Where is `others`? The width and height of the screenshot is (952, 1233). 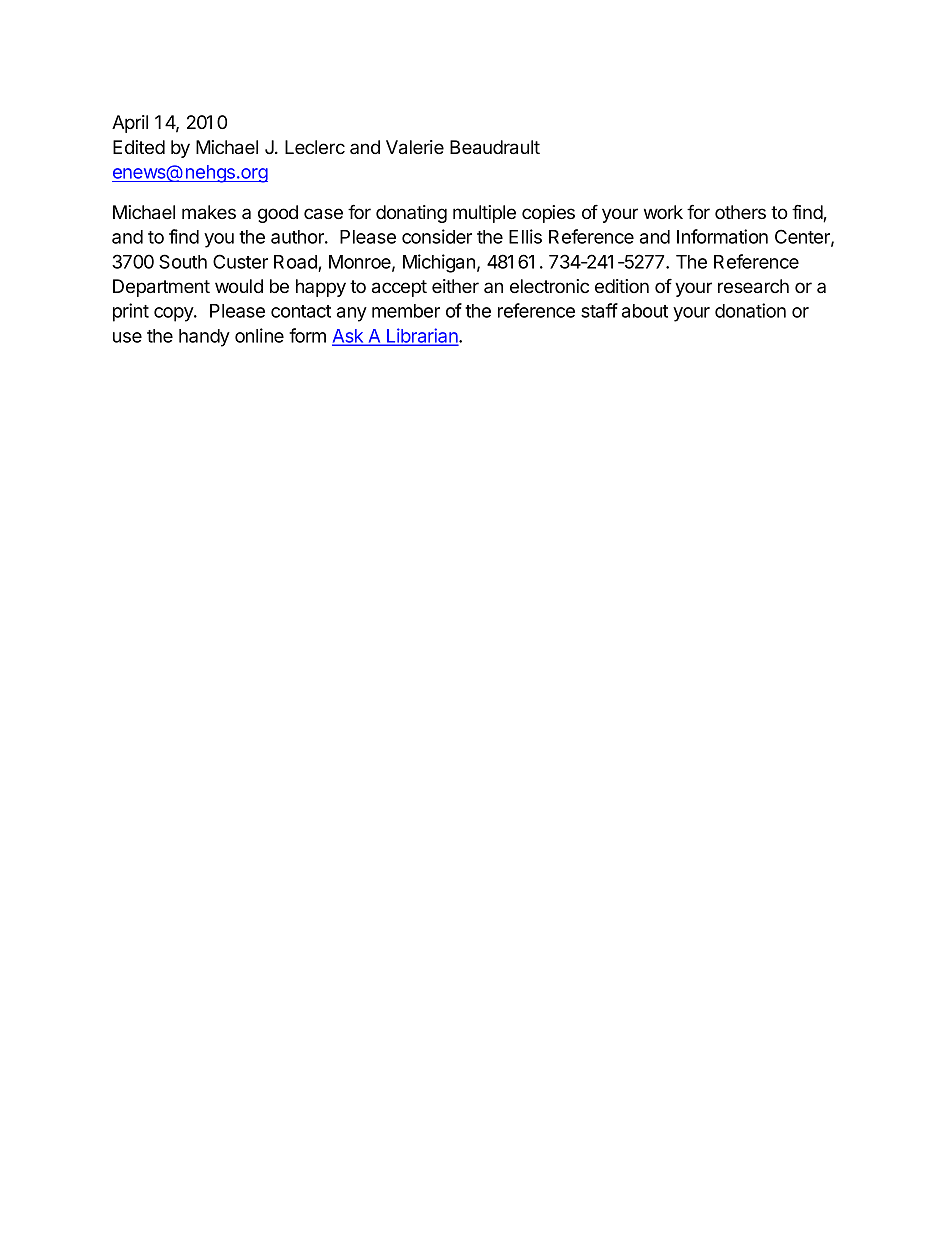
others is located at coordinates (740, 212).
